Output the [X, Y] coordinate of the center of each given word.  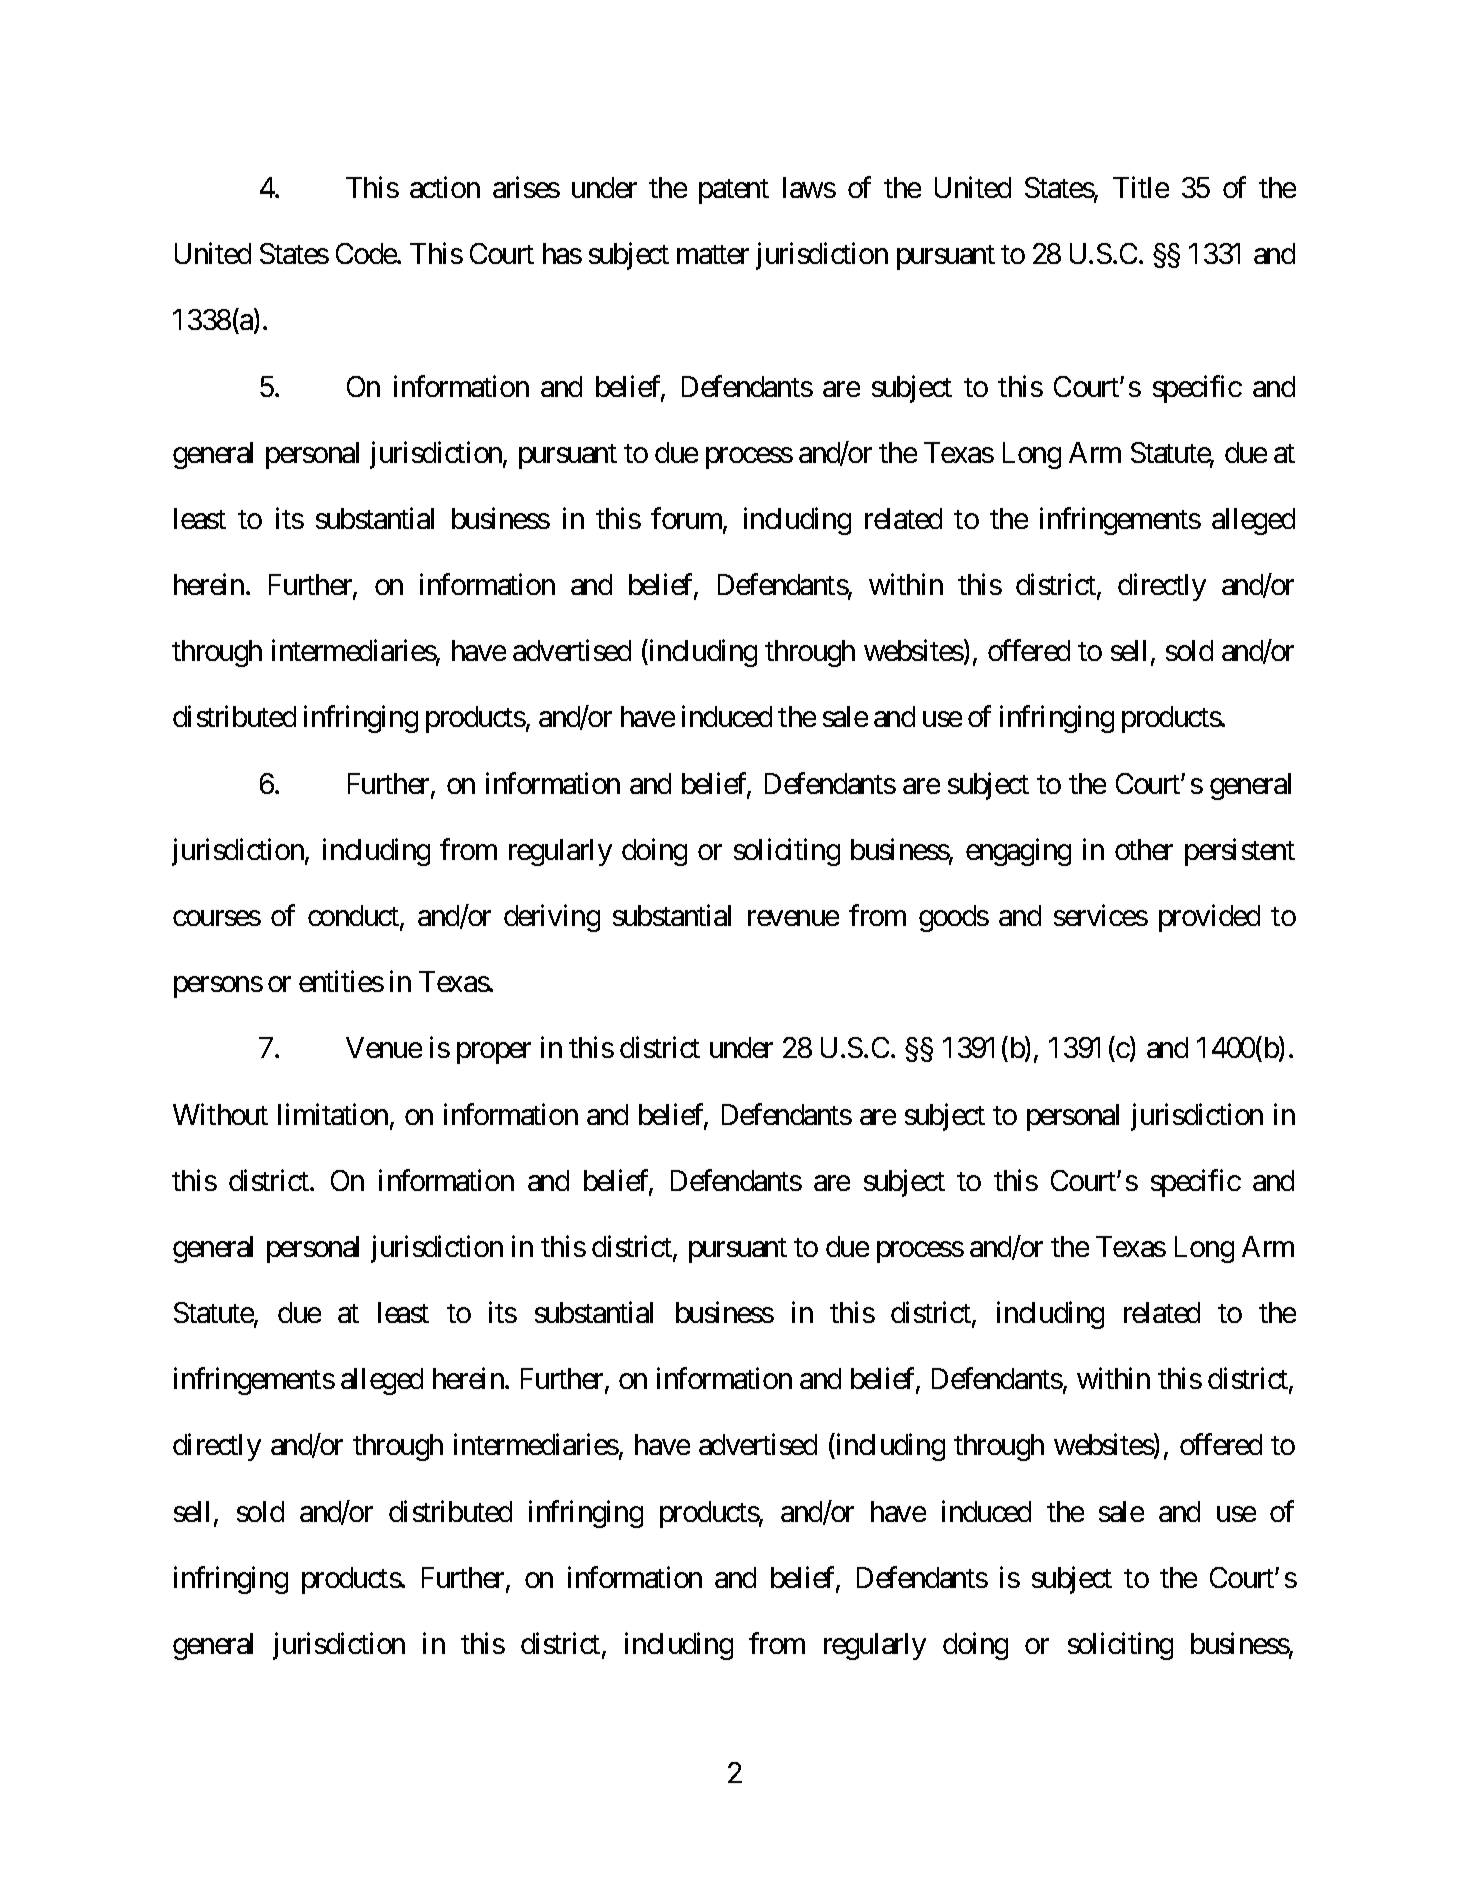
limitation [333, 1114]
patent [734, 191]
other [1144, 849]
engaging [1018, 852]
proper [494, 1053]
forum [687, 519]
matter [713, 255]
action [445, 187]
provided [1209, 918]
